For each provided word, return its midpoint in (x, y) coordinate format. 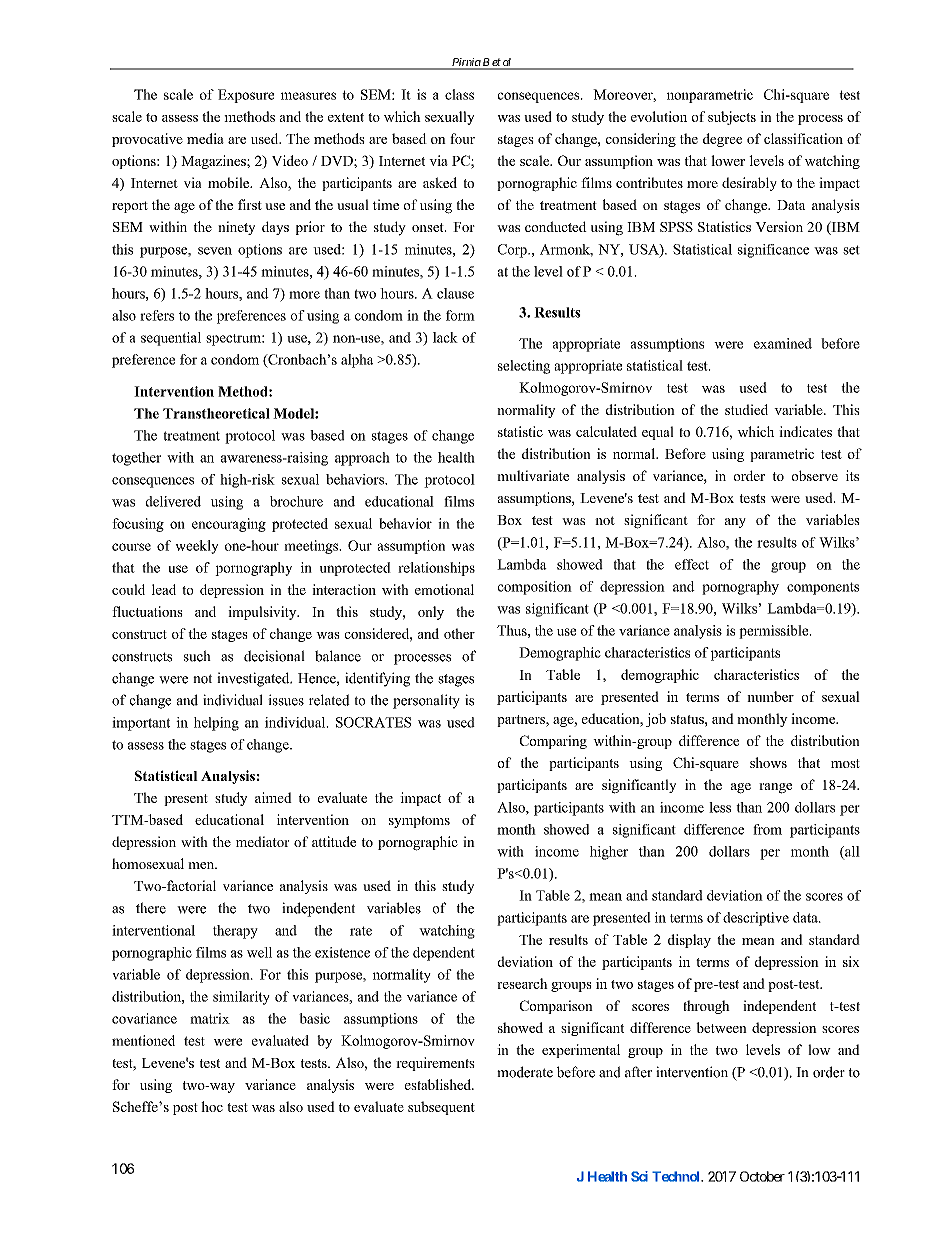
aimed (273, 797)
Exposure (246, 96)
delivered (173, 501)
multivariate (533, 475)
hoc (212, 1106)
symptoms (419, 822)
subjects (732, 118)
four (462, 138)
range (775, 788)
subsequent (441, 1108)
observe (815, 475)
